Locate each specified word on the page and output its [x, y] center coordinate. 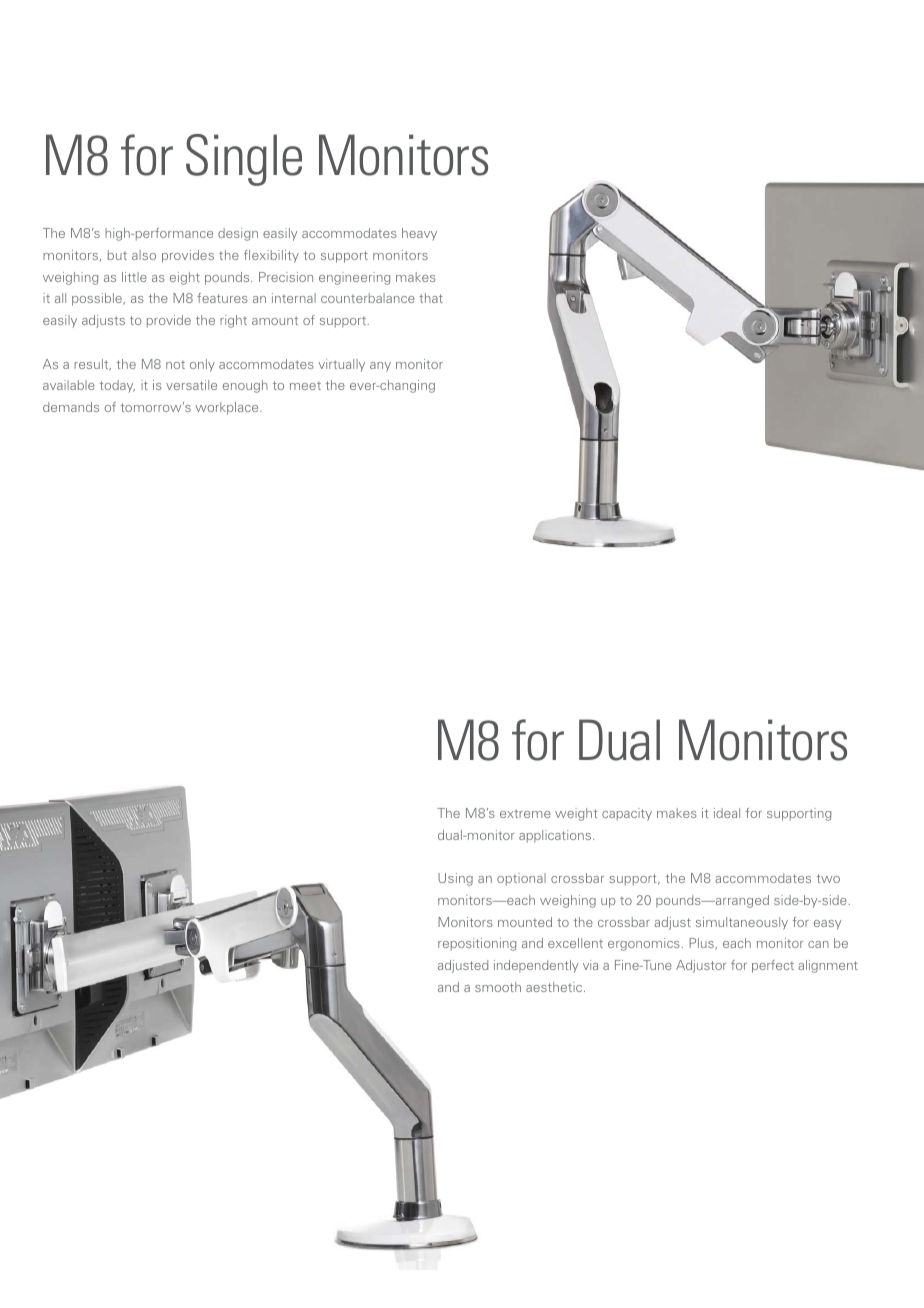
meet [305, 386]
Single [244, 160]
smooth [498, 987]
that [431, 298]
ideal [727, 813]
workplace [228, 408]
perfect [773, 966]
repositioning [477, 944]
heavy [419, 234]
